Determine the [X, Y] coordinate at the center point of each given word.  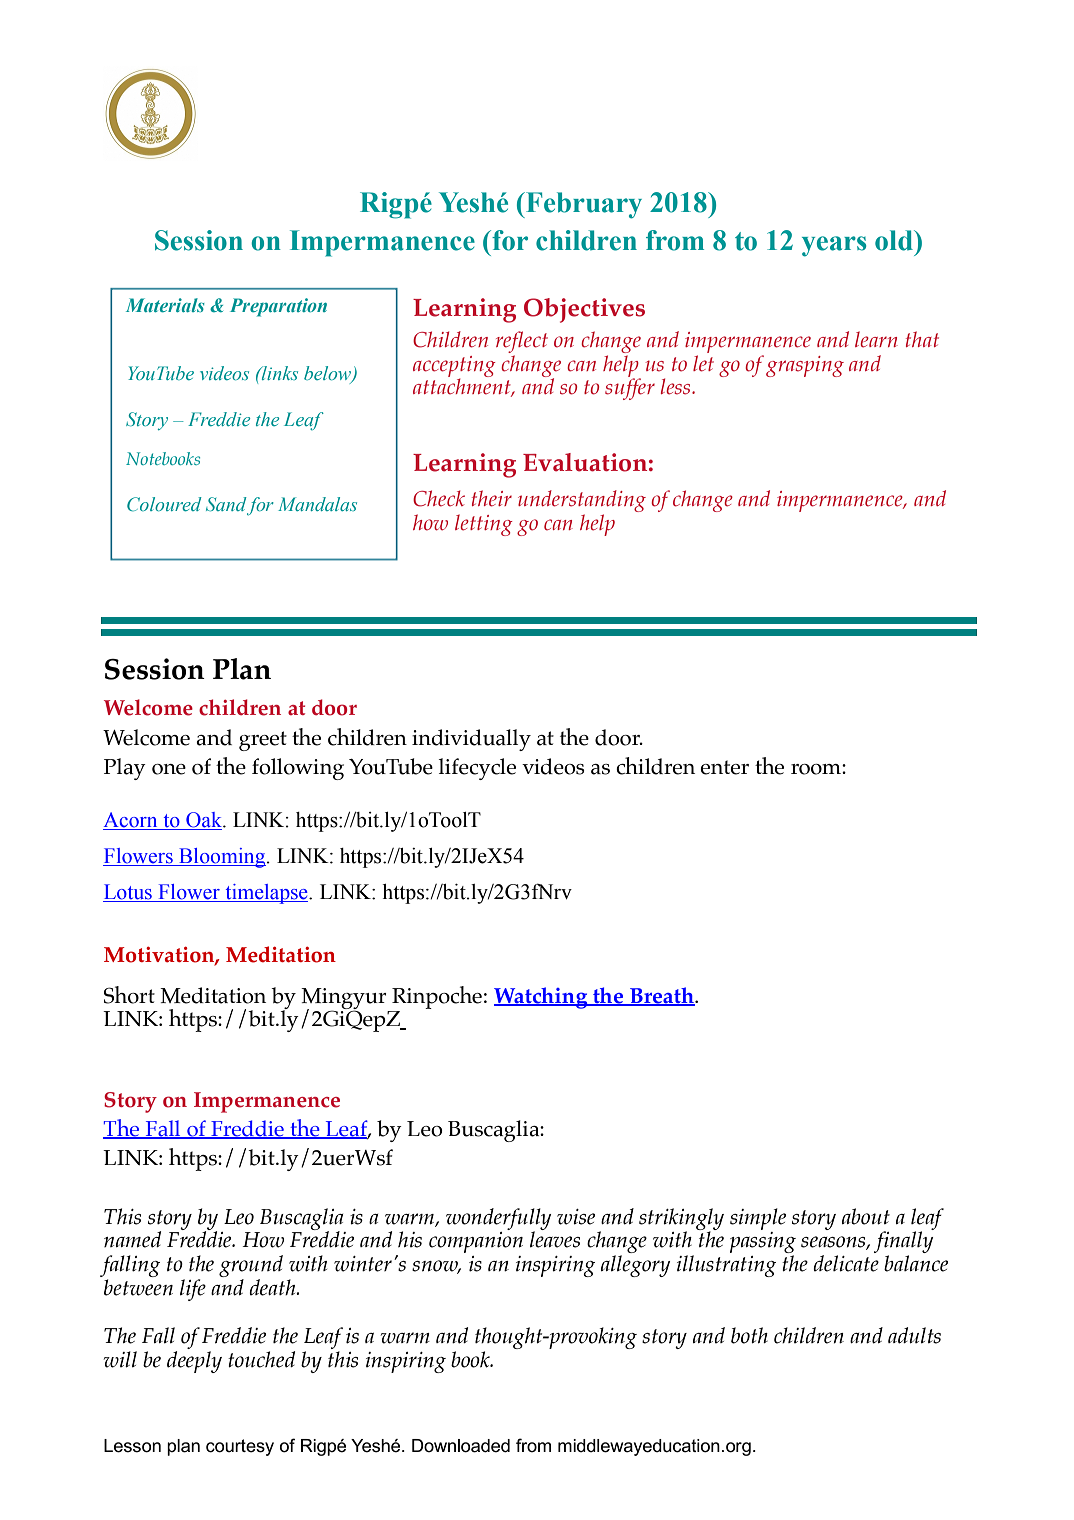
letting [484, 525]
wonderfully [498, 1220]
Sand [226, 504]
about [866, 1216]
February [583, 205]
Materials [165, 305]
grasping [805, 366]
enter [724, 767]
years [834, 246]
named [132, 1239]
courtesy [240, 1447]
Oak [204, 821]
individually [471, 740]
